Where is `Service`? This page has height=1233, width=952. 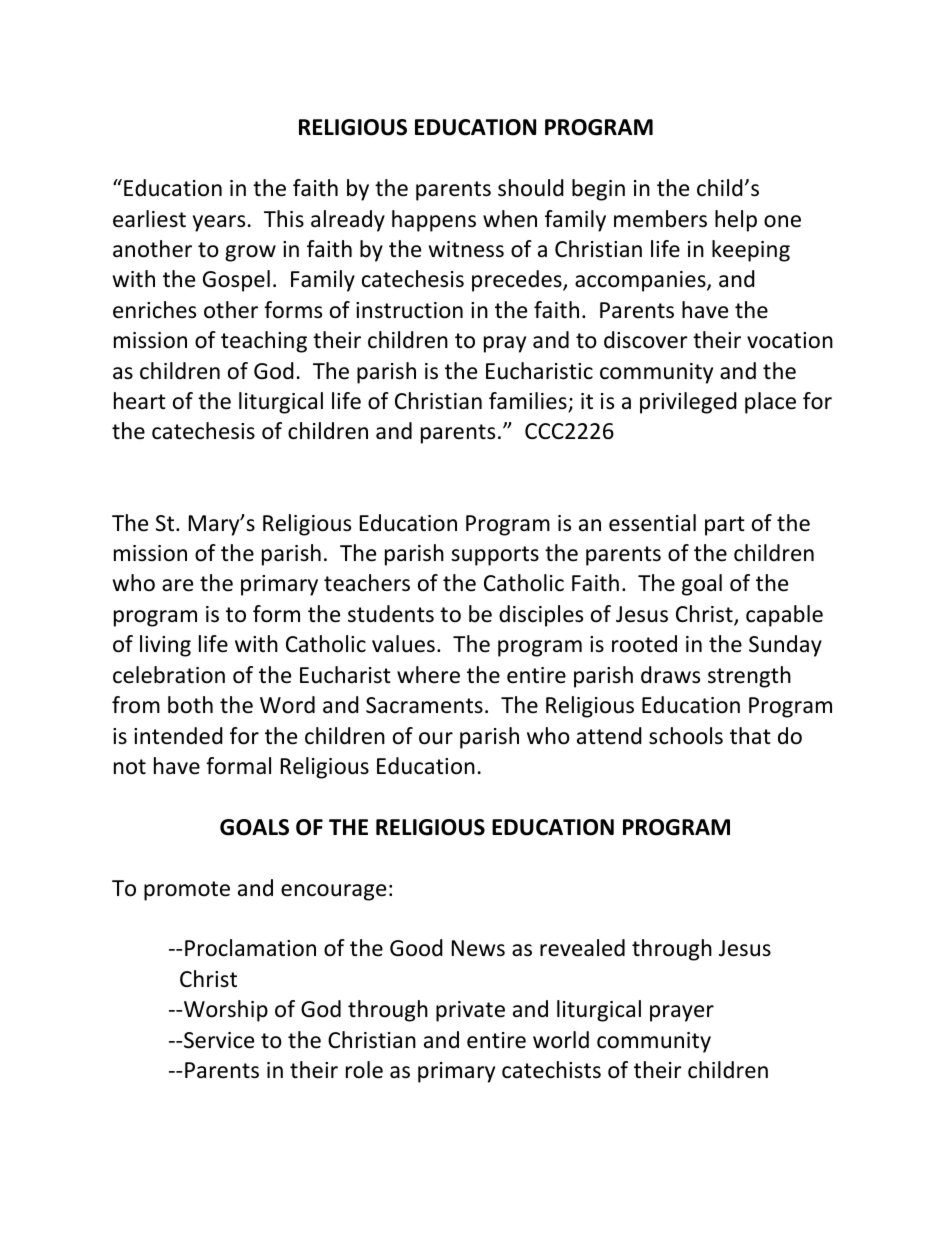
Service is located at coordinates (219, 1040).
